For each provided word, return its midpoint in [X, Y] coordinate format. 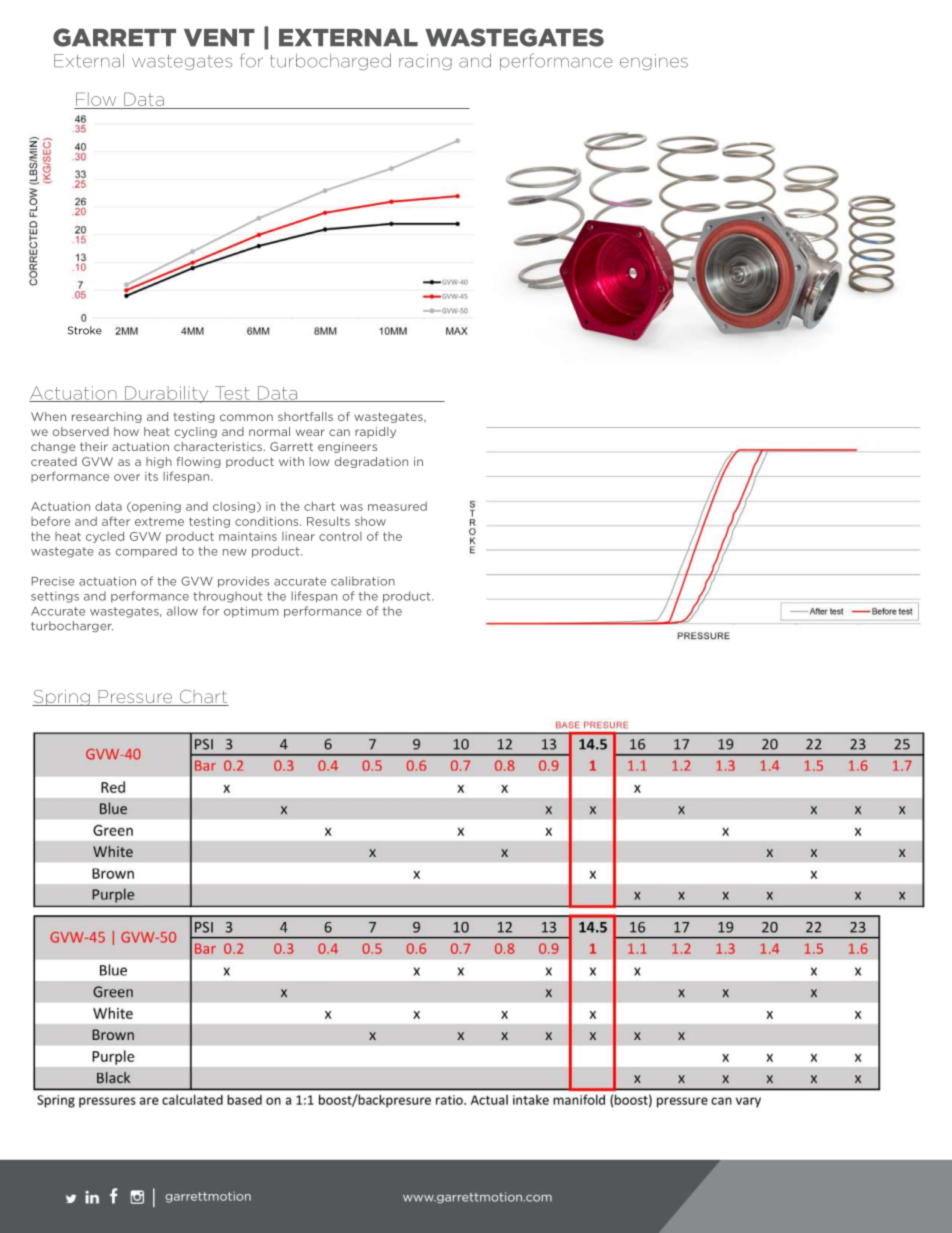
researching [107, 417]
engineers [347, 447]
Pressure [135, 698]
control [340, 536]
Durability [167, 394]
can [339, 432]
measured [397, 506]
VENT [219, 38]
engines [654, 62]
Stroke [85, 330]
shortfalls [305, 416]
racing [425, 62]
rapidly [375, 432]
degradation [371, 462]
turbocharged [330, 62]
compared [146, 552]
